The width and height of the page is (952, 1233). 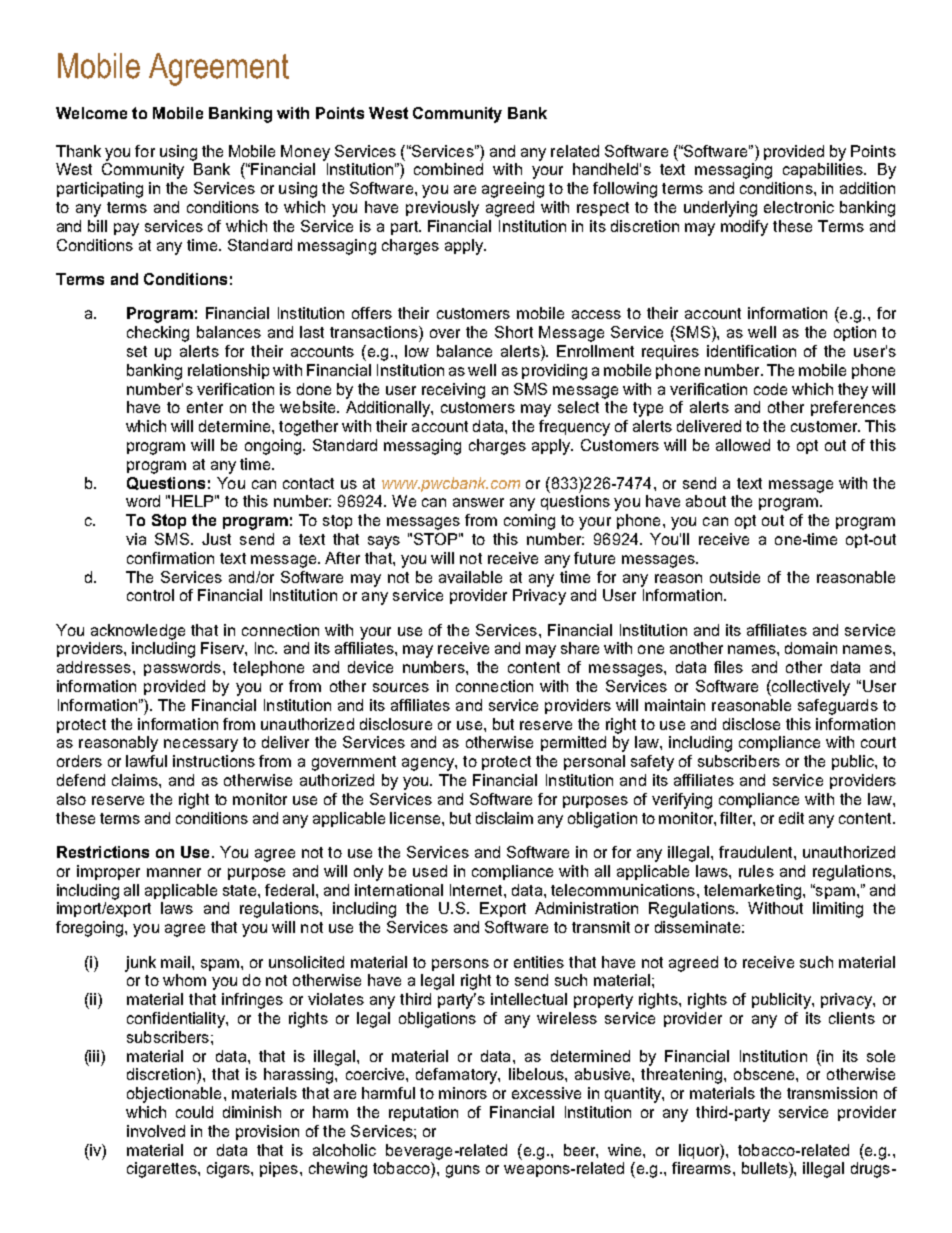 I want to click on claims, so click(x=136, y=780).
